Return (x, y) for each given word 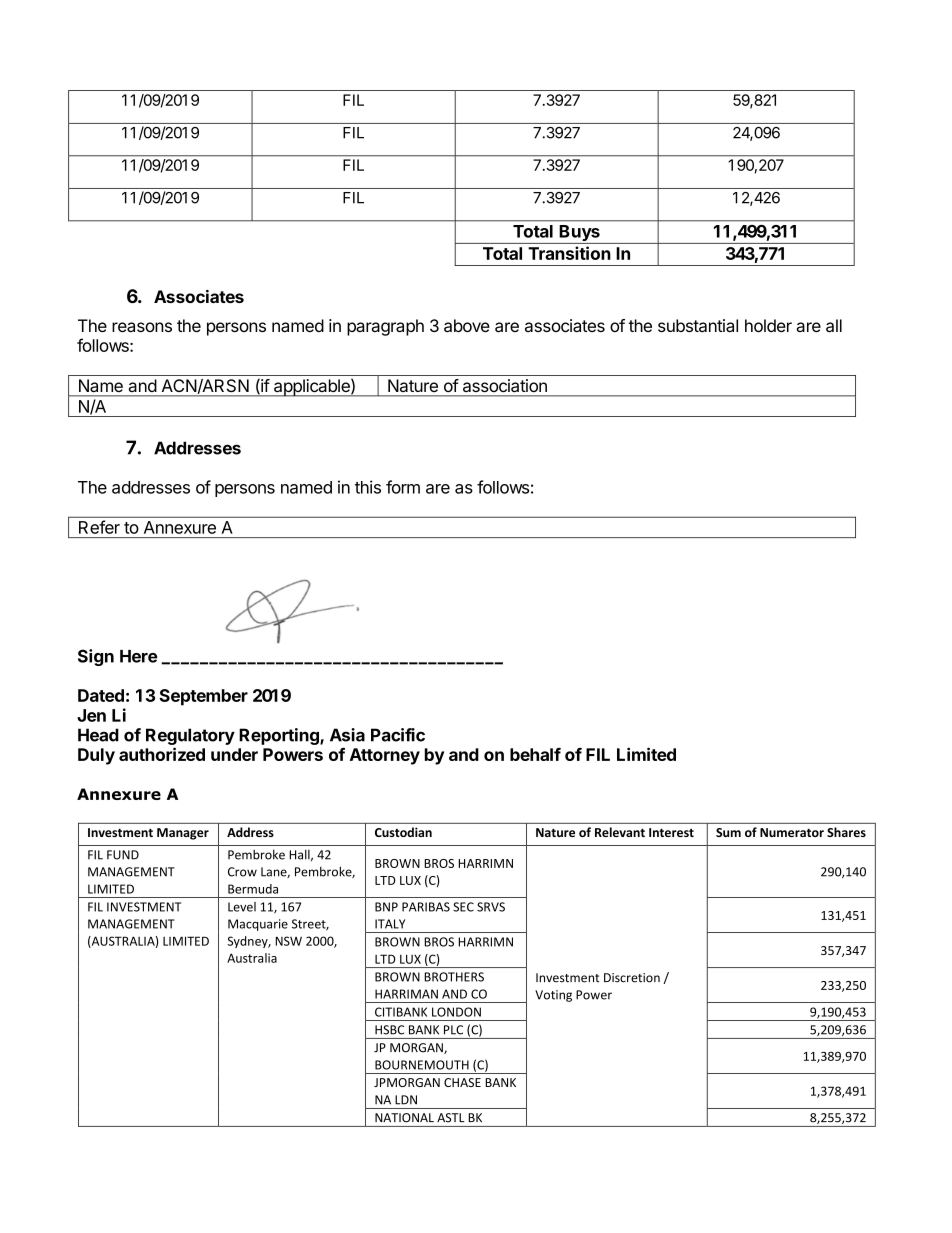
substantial (698, 325)
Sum (728, 832)
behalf (535, 754)
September (203, 697)
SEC (463, 907)
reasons (142, 327)
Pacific (398, 735)
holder (768, 325)
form (403, 487)
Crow (242, 872)
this (368, 487)
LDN (406, 1100)
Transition (569, 253)
